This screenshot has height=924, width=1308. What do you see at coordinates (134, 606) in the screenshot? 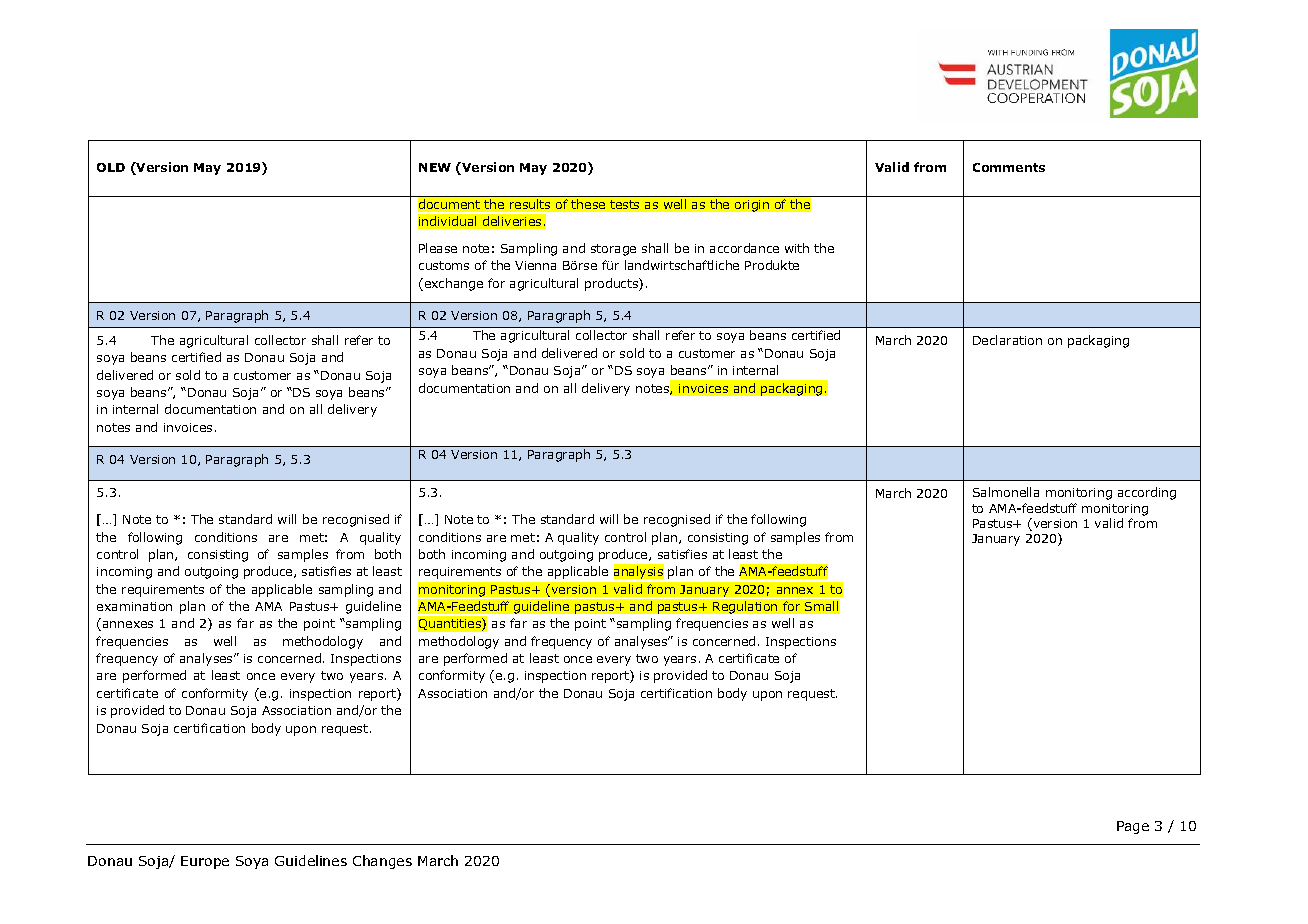
I see `examination` at bounding box center [134, 606].
